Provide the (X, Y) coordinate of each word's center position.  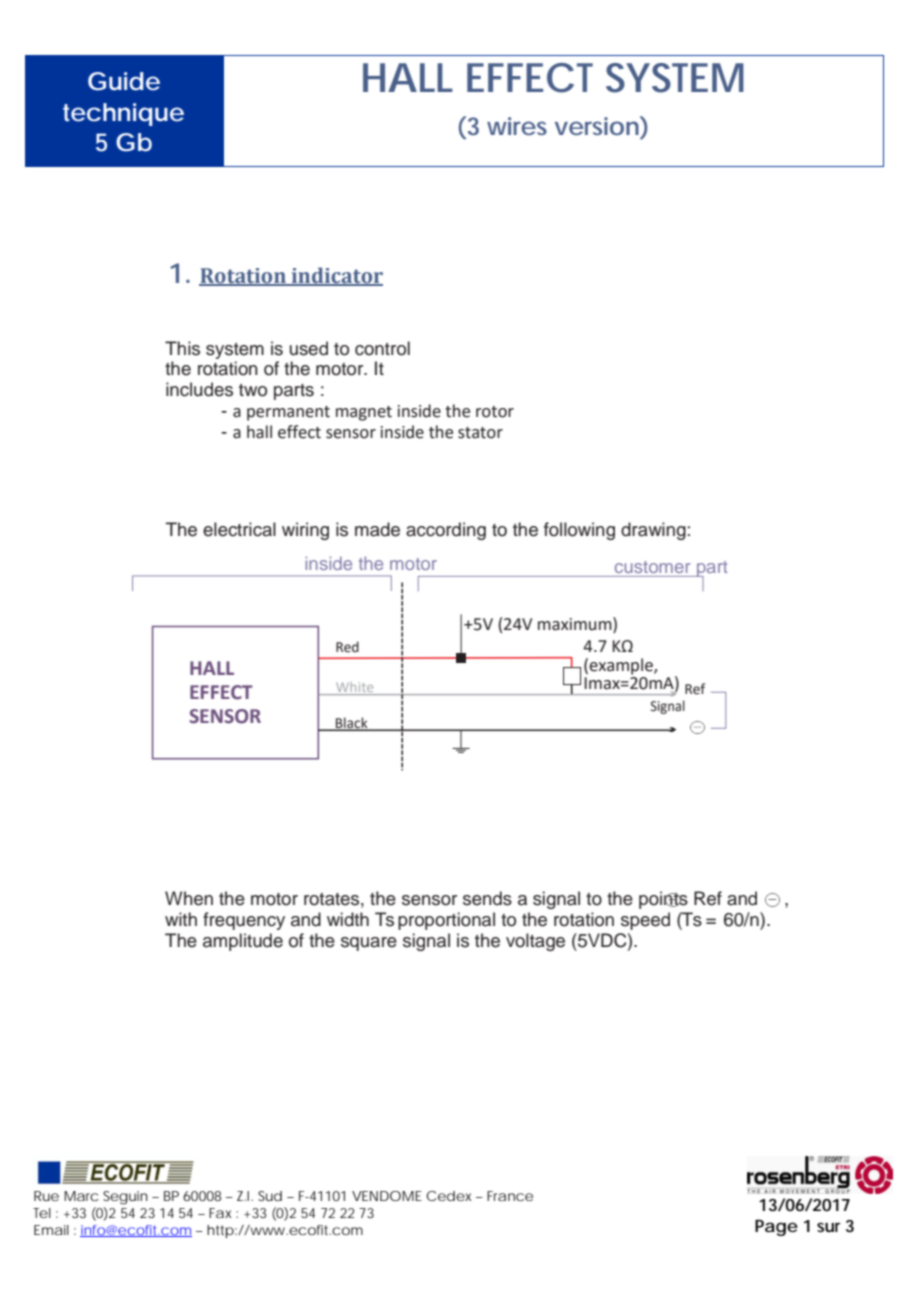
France (510, 1196)
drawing (653, 531)
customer (652, 567)
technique (123, 114)
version (597, 126)
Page (776, 1228)
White (355, 688)
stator (480, 433)
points (663, 900)
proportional (446, 921)
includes (199, 389)
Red (347, 647)
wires (517, 126)
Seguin (125, 1198)
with (181, 919)
